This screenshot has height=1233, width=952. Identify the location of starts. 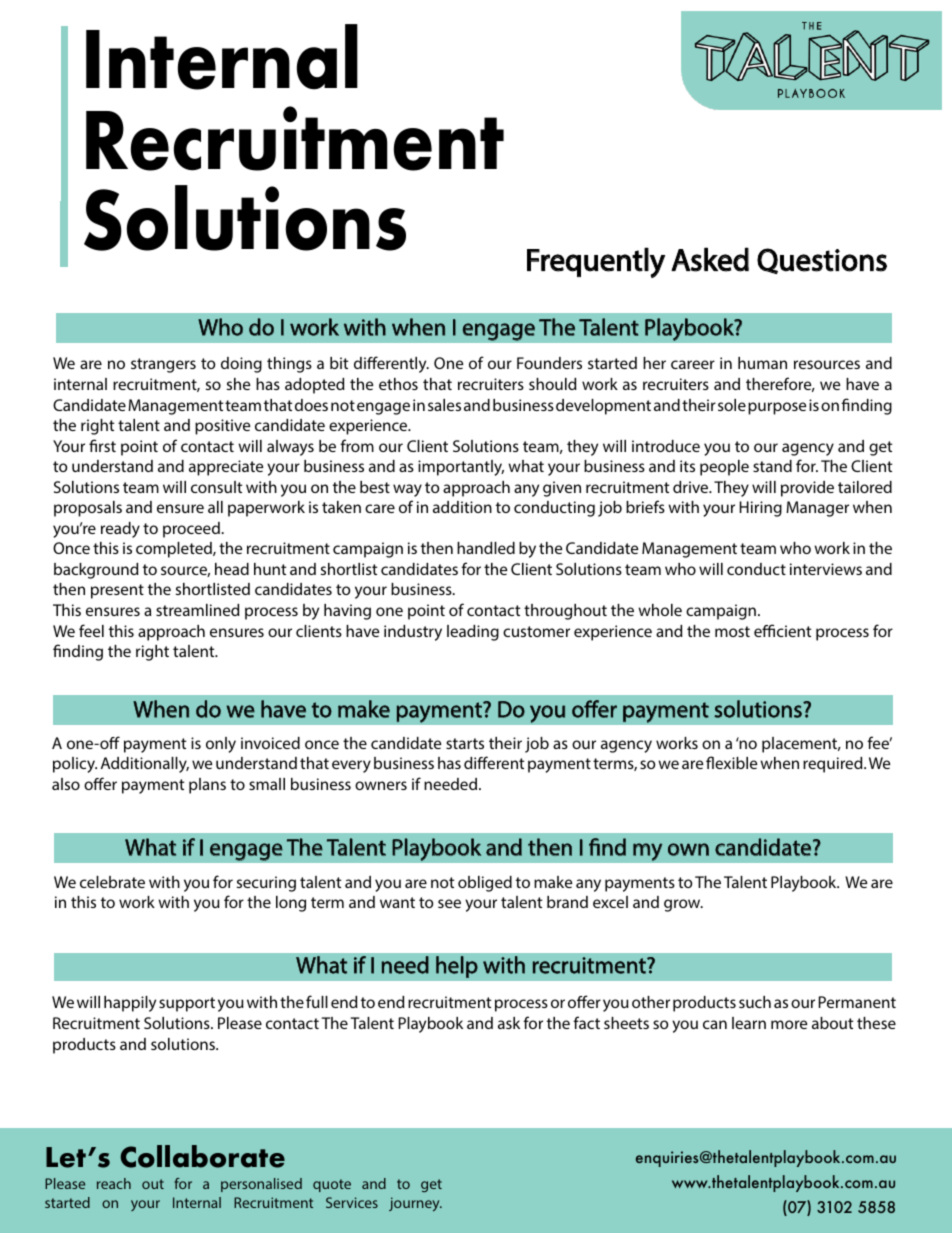
(465, 743).
